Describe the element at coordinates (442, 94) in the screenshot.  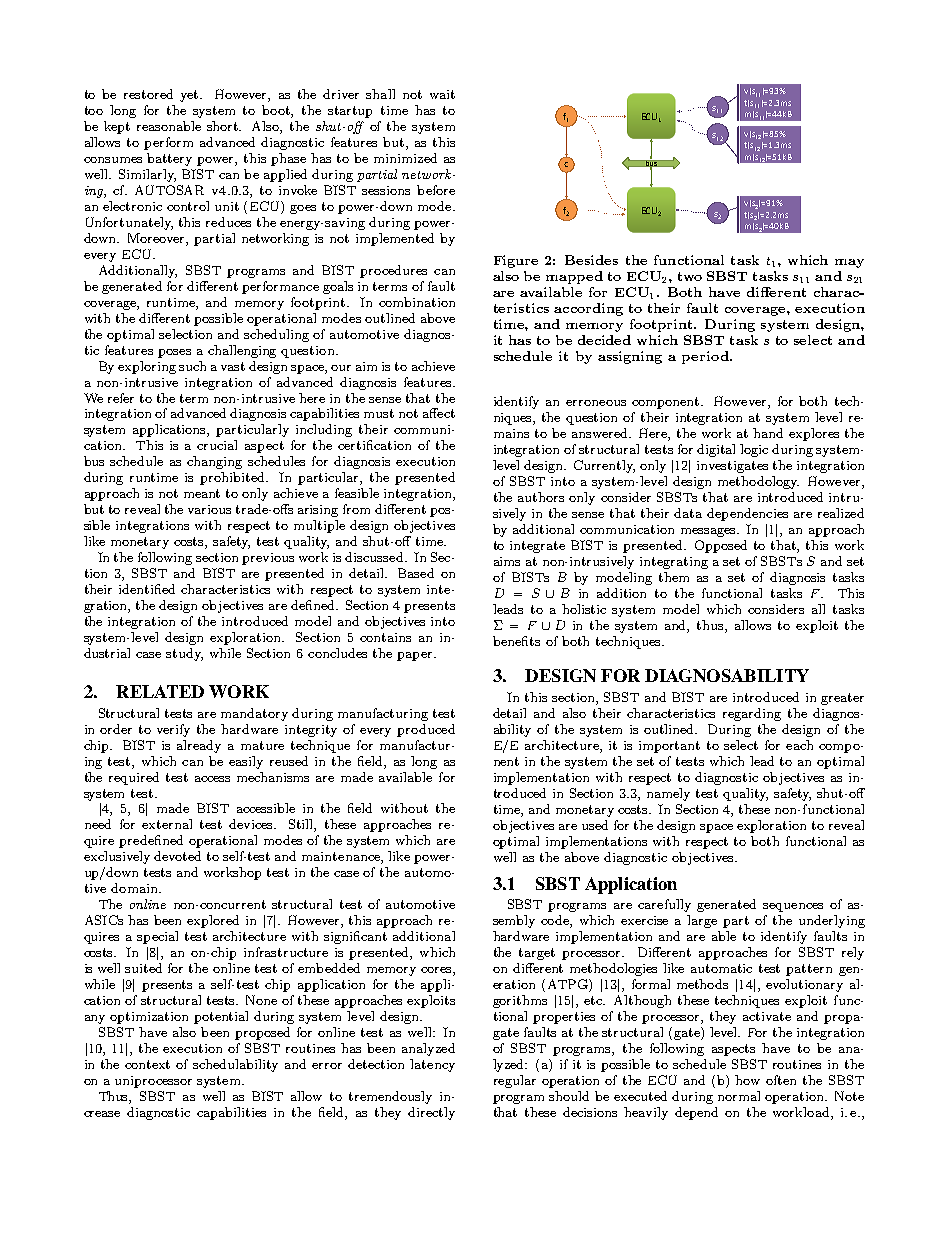
I see `wait` at that location.
